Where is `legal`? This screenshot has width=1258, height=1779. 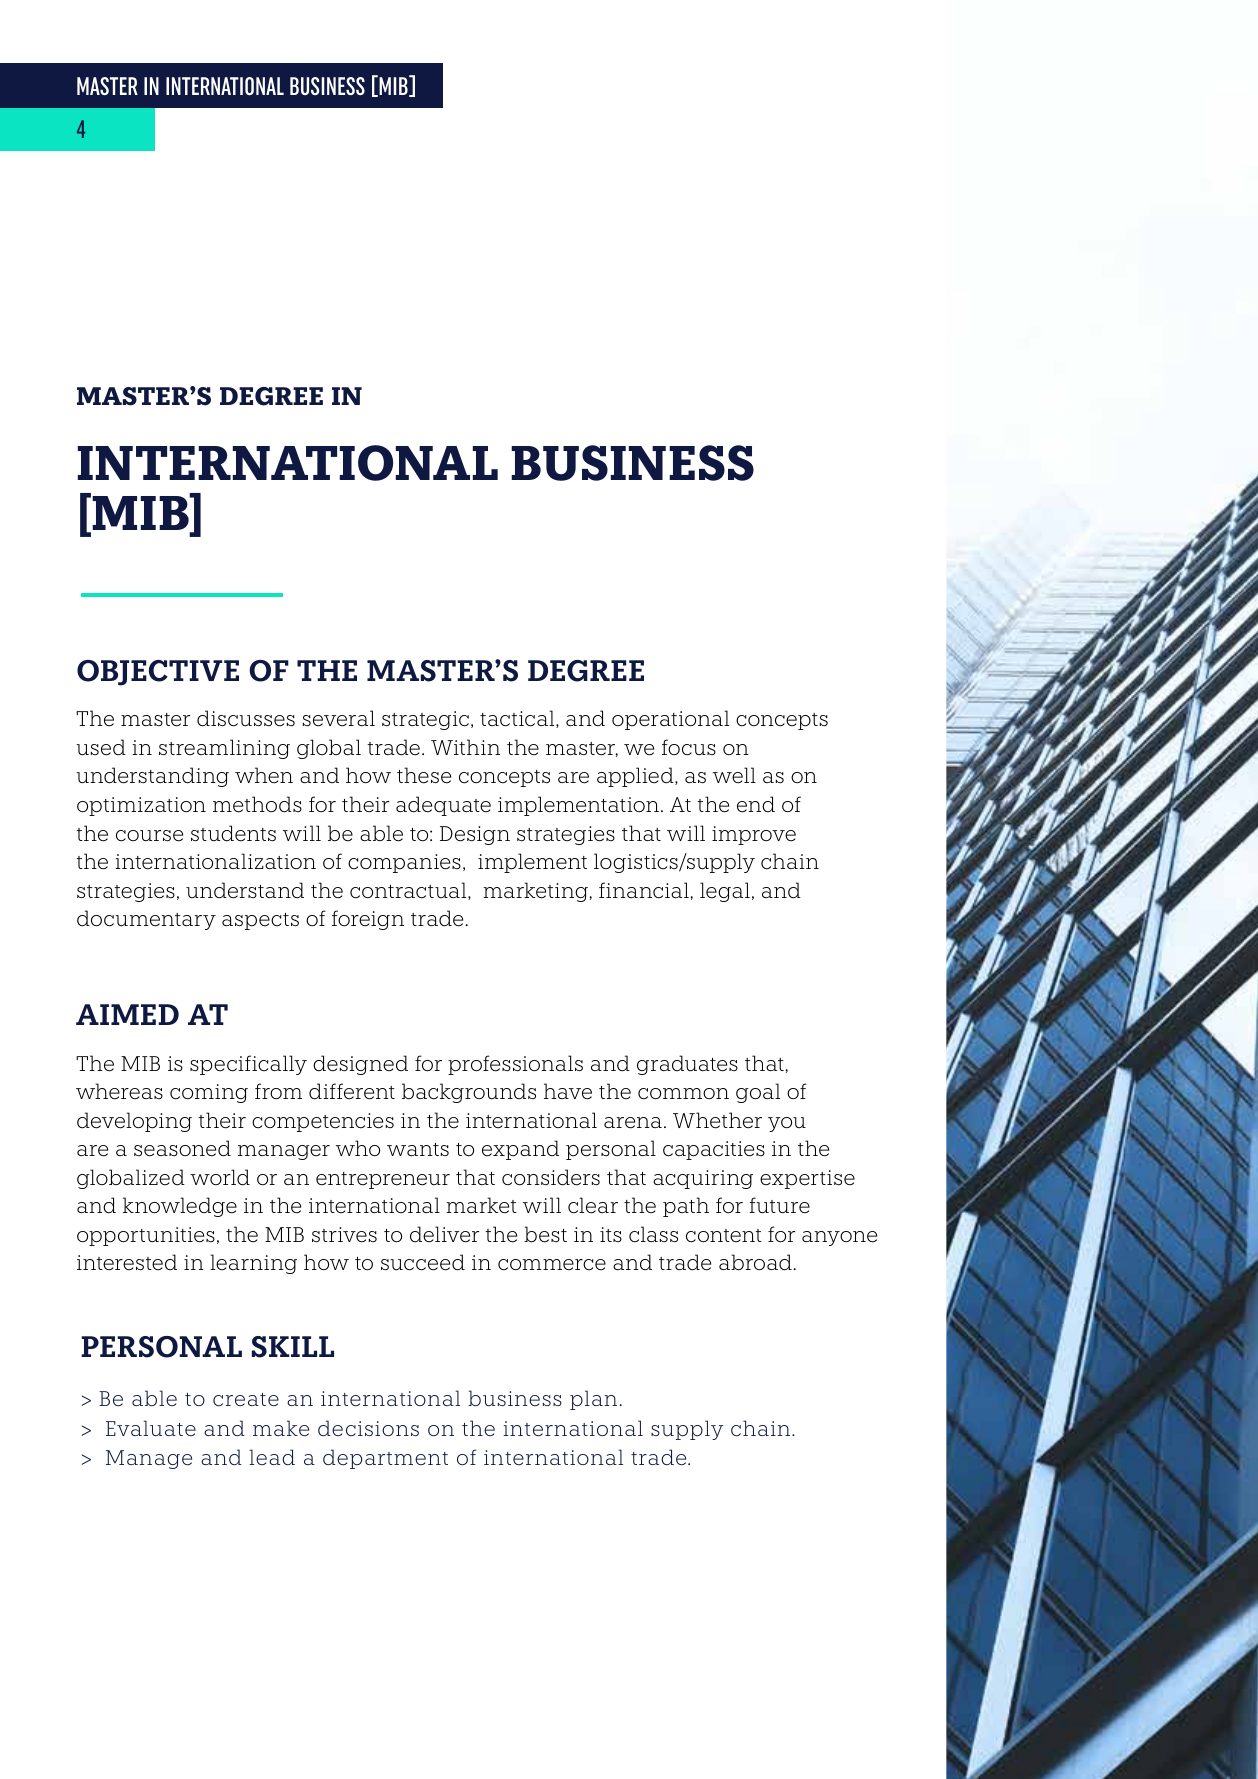 legal is located at coordinates (725, 892).
